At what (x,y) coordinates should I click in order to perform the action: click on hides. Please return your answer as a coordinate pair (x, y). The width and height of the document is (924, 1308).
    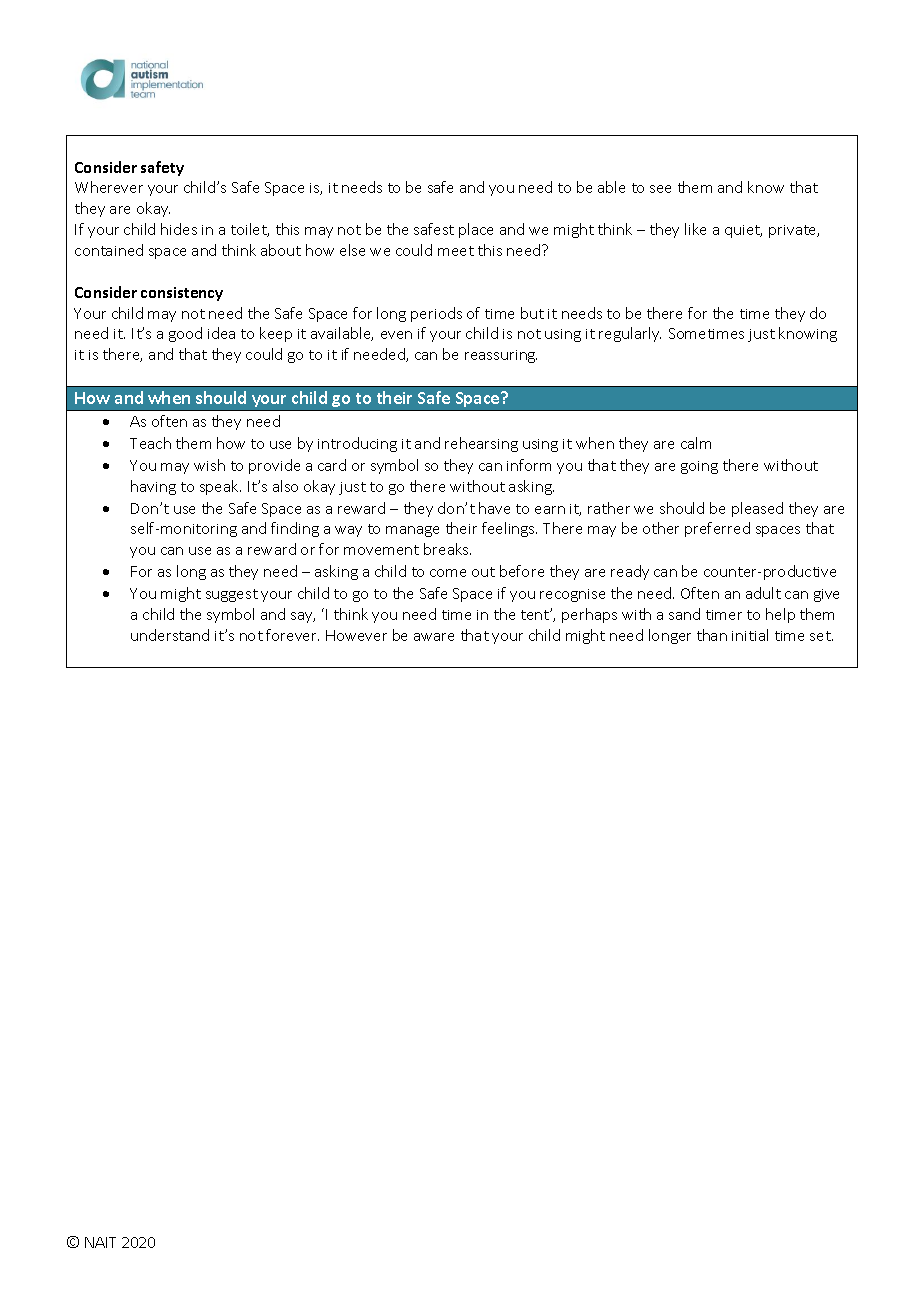
    Looking at the image, I should click on (179, 229).
